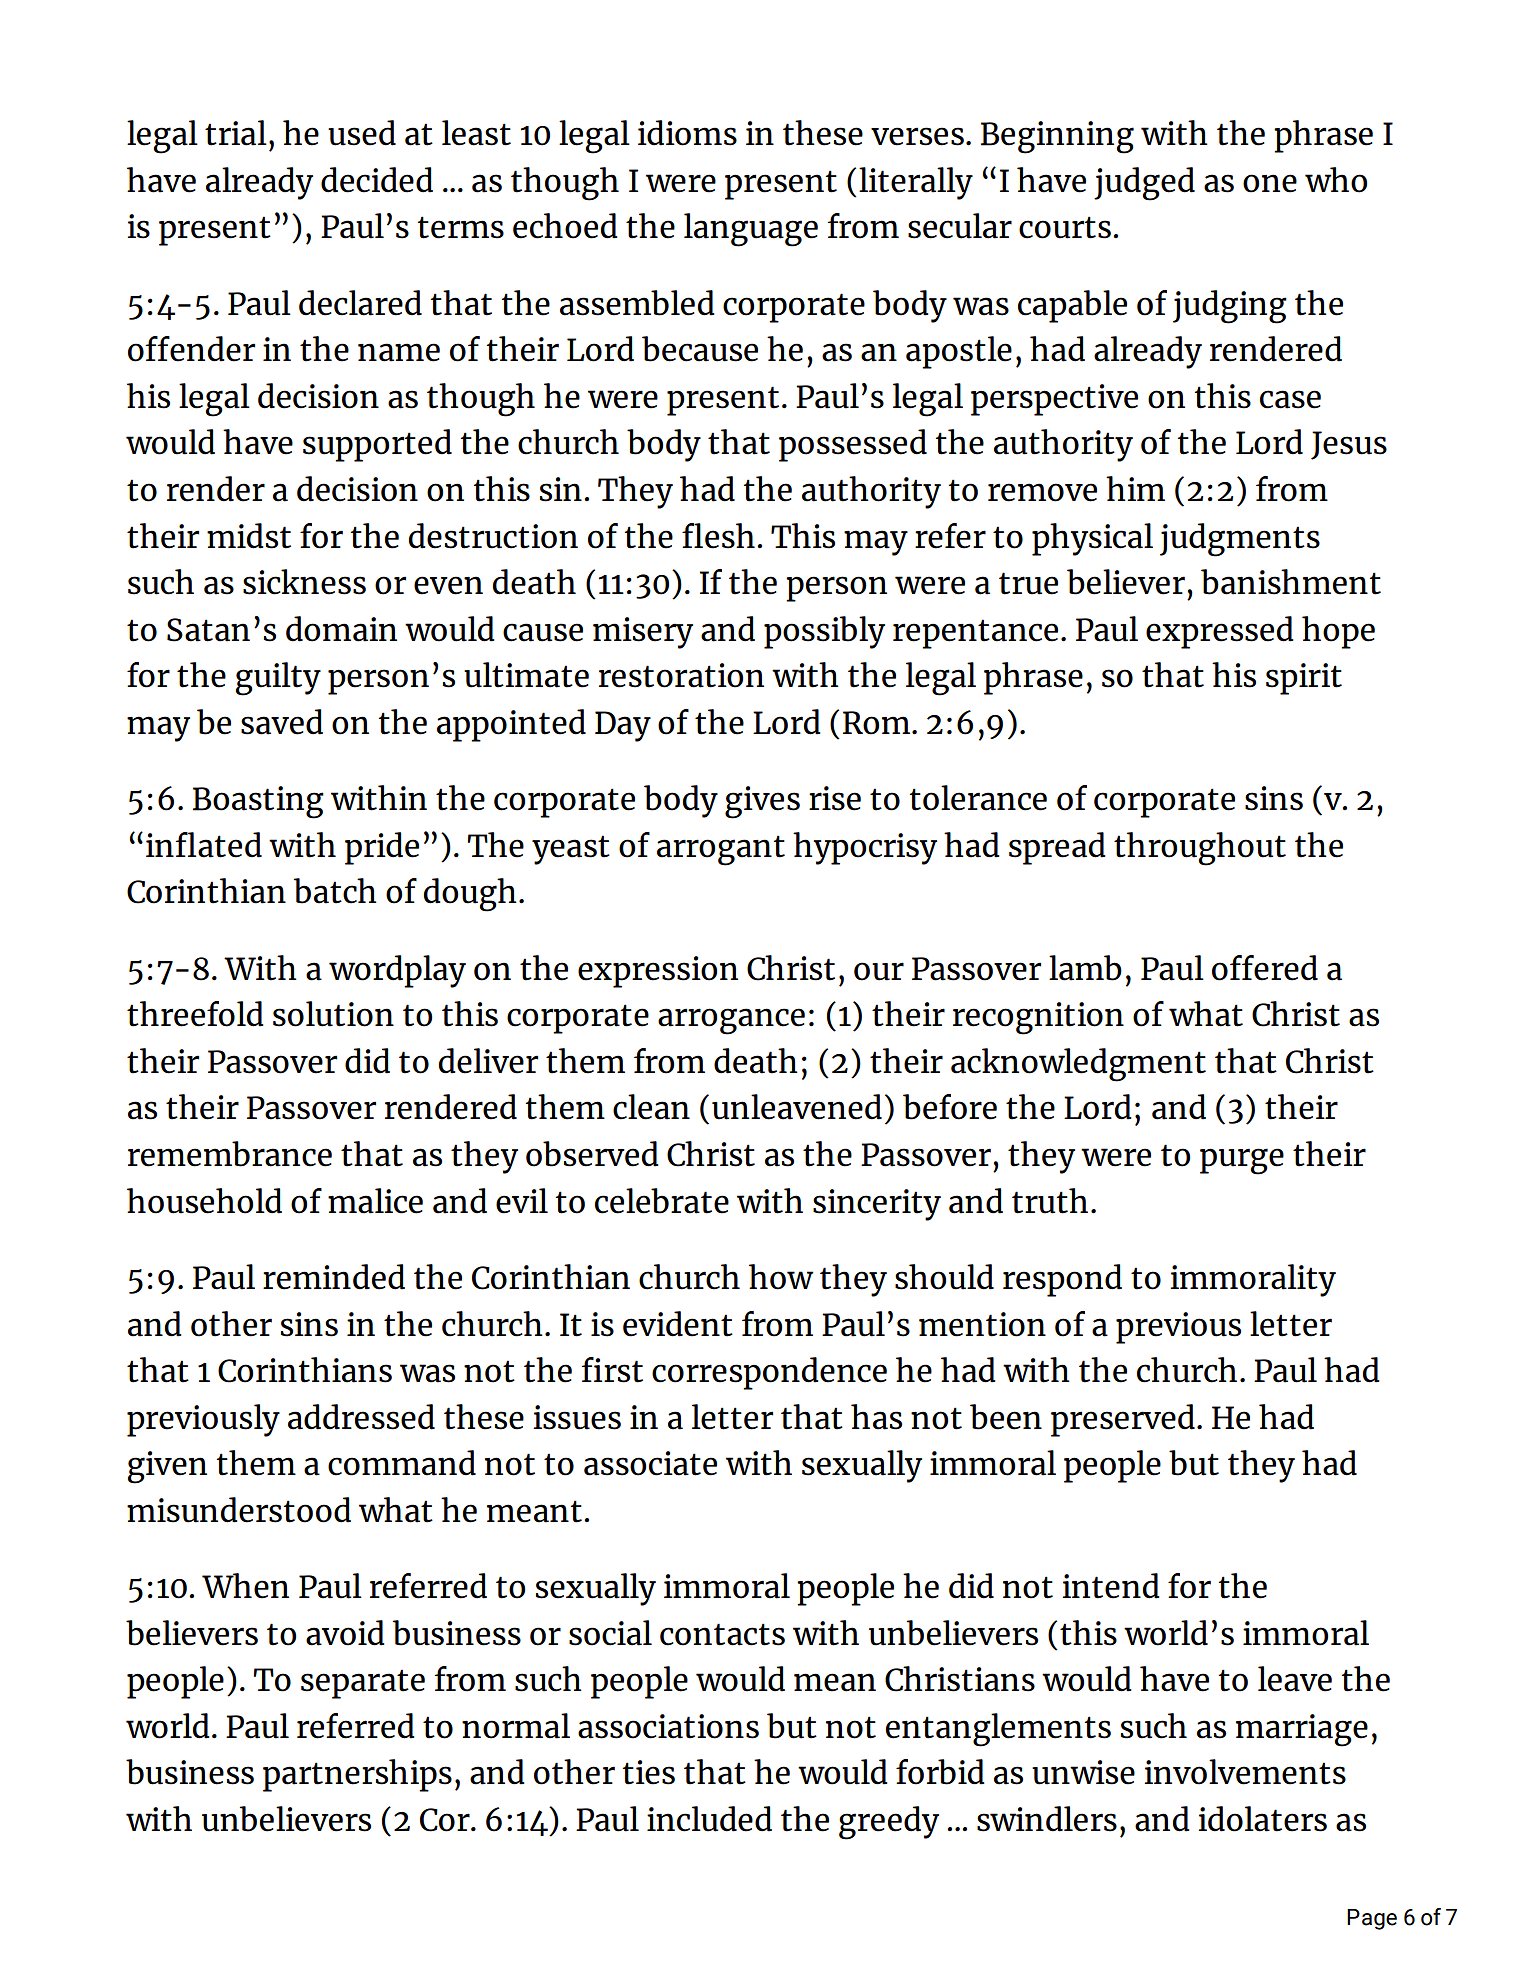 The image size is (1520, 1967). Describe the element at coordinates (709, 1819) in the screenshot. I see `included` at that location.
